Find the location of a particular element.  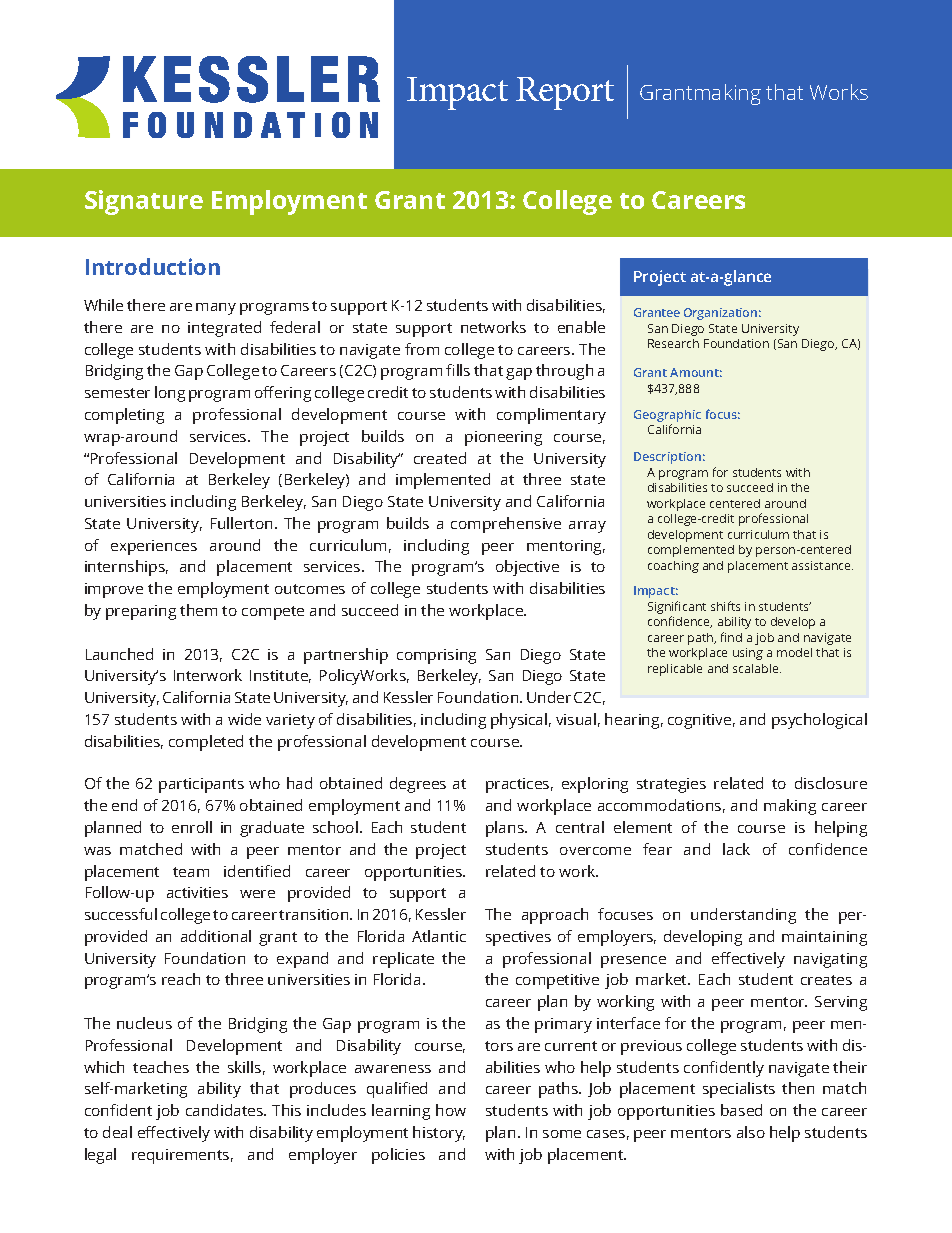

degrees is located at coordinates (418, 785).
